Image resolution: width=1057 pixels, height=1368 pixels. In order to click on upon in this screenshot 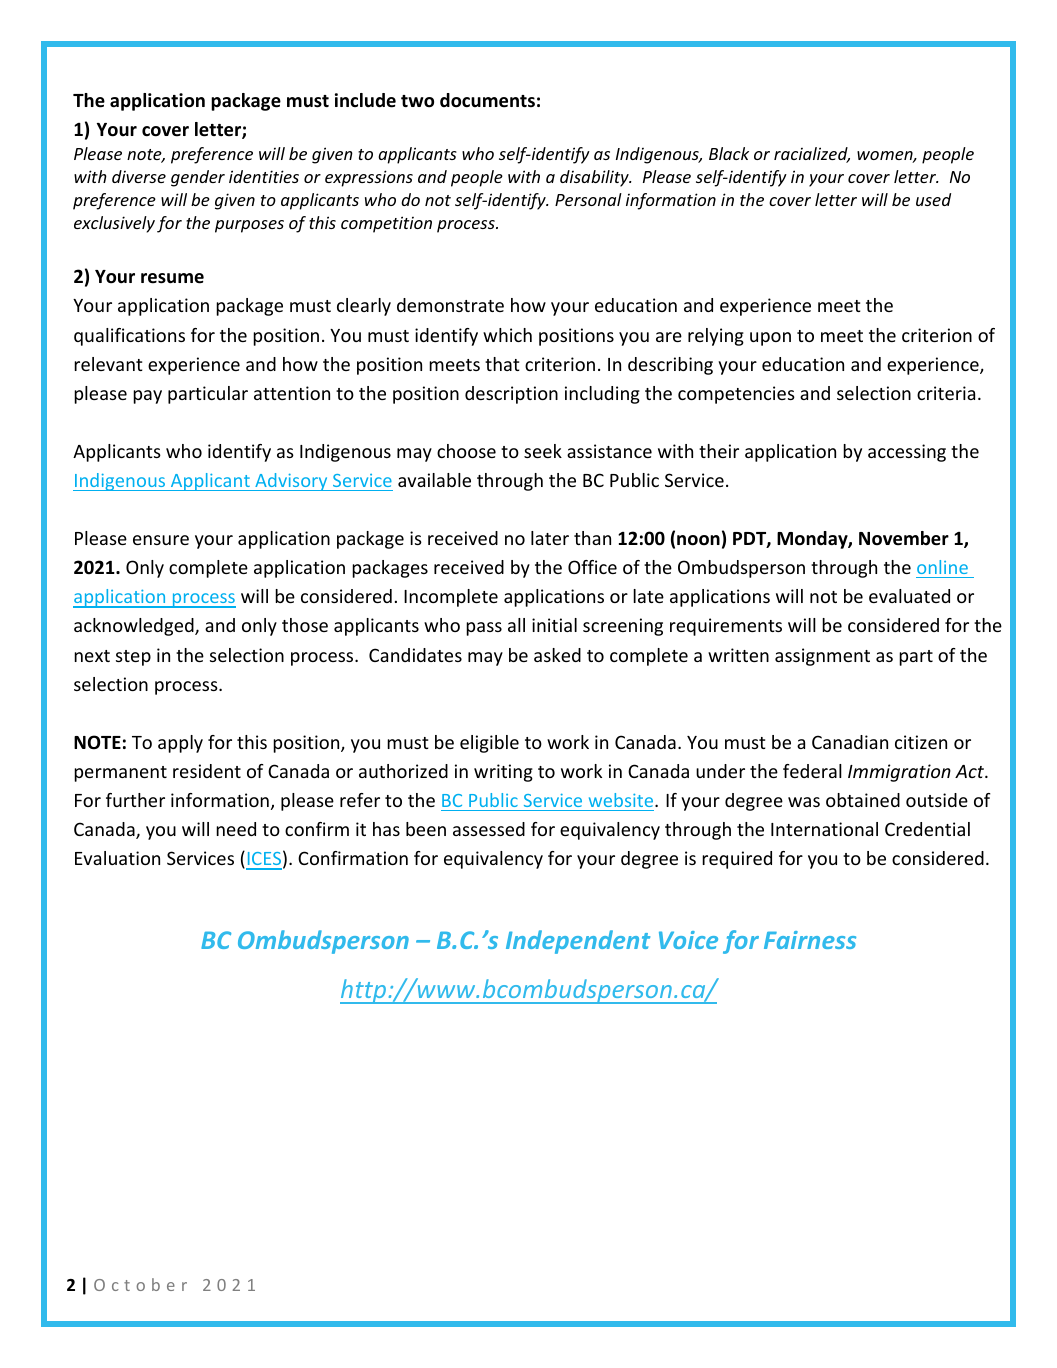, I will do `click(770, 339)`.
